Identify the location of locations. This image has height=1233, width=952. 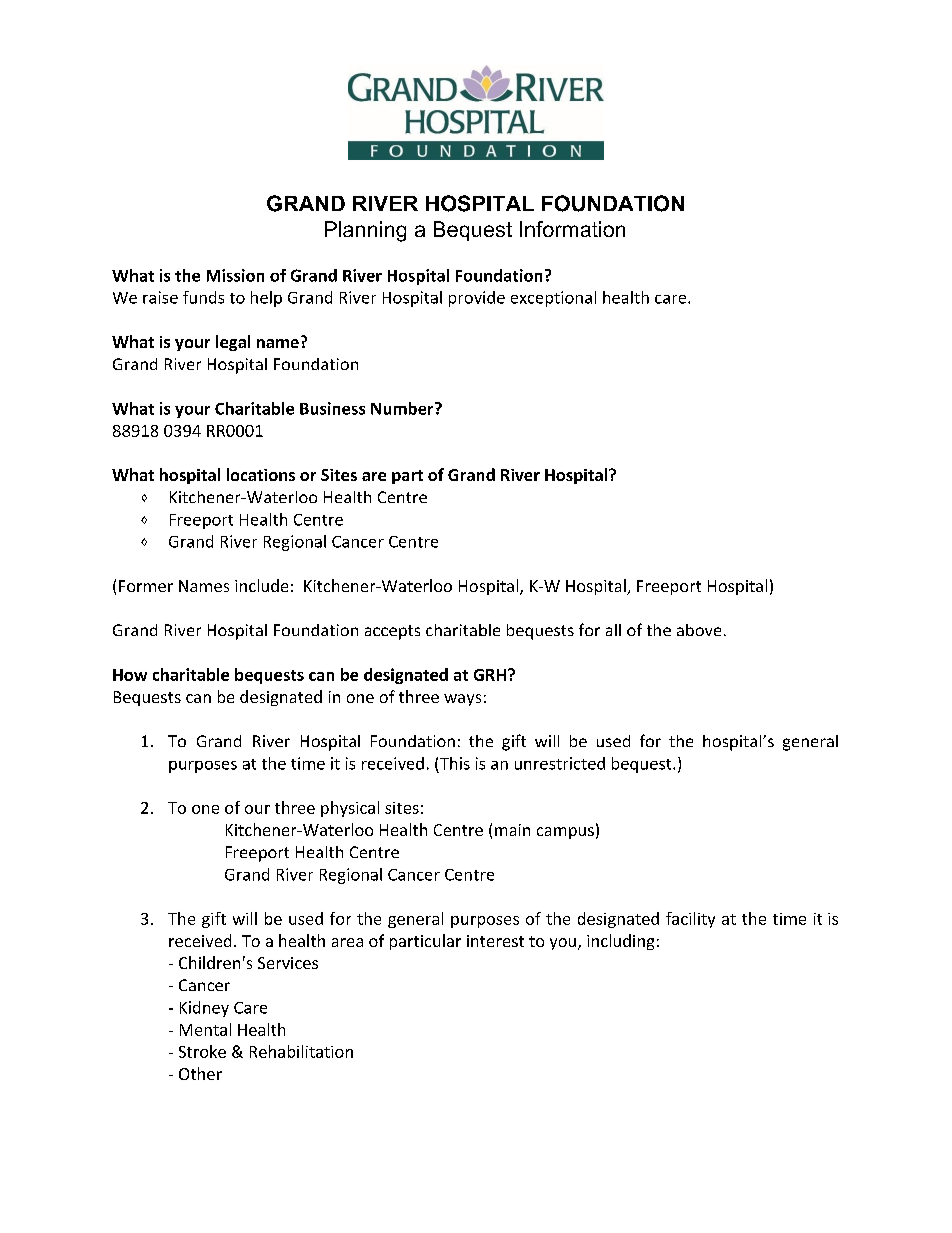
(261, 474).
